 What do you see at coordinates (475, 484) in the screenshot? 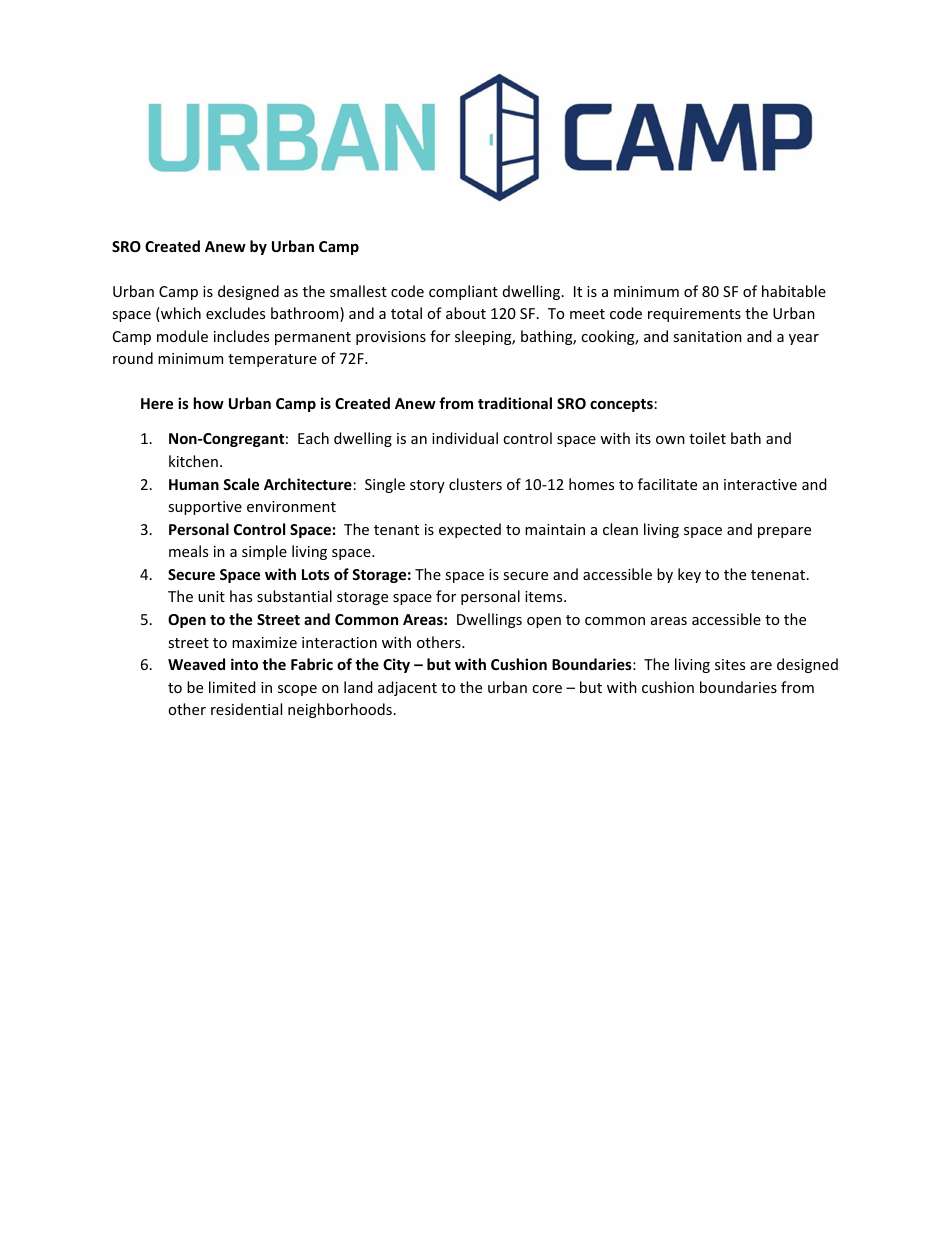
I see `clusters` at bounding box center [475, 484].
